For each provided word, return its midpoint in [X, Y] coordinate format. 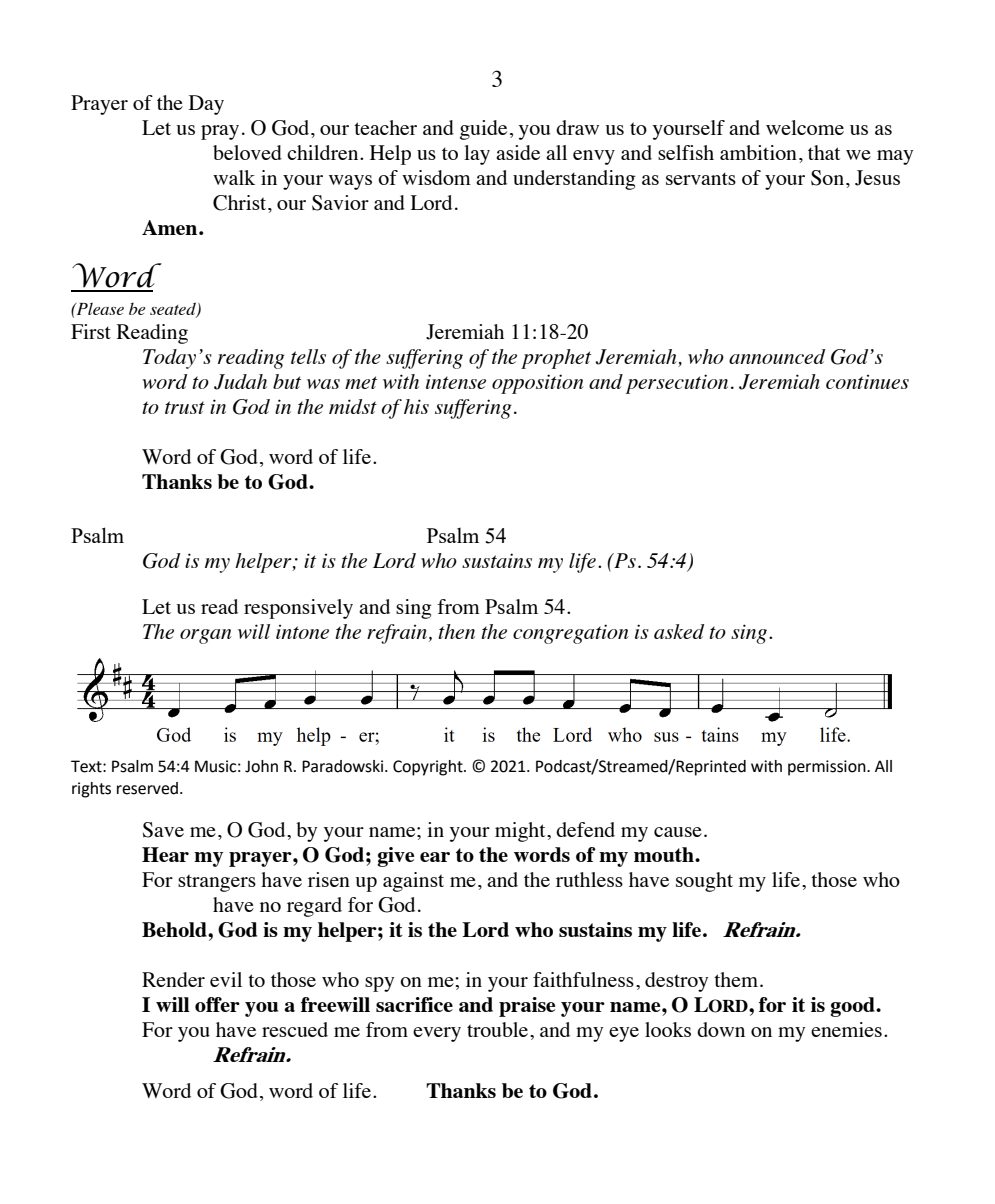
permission [828, 768]
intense [456, 381]
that [824, 152]
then [456, 631]
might [521, 832]
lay [477, 155]
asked [679, 631]
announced [777, 356]
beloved [247, 152]
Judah [240, 382]
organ [206, 636]
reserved [147, 788]
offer [217, 1004]
